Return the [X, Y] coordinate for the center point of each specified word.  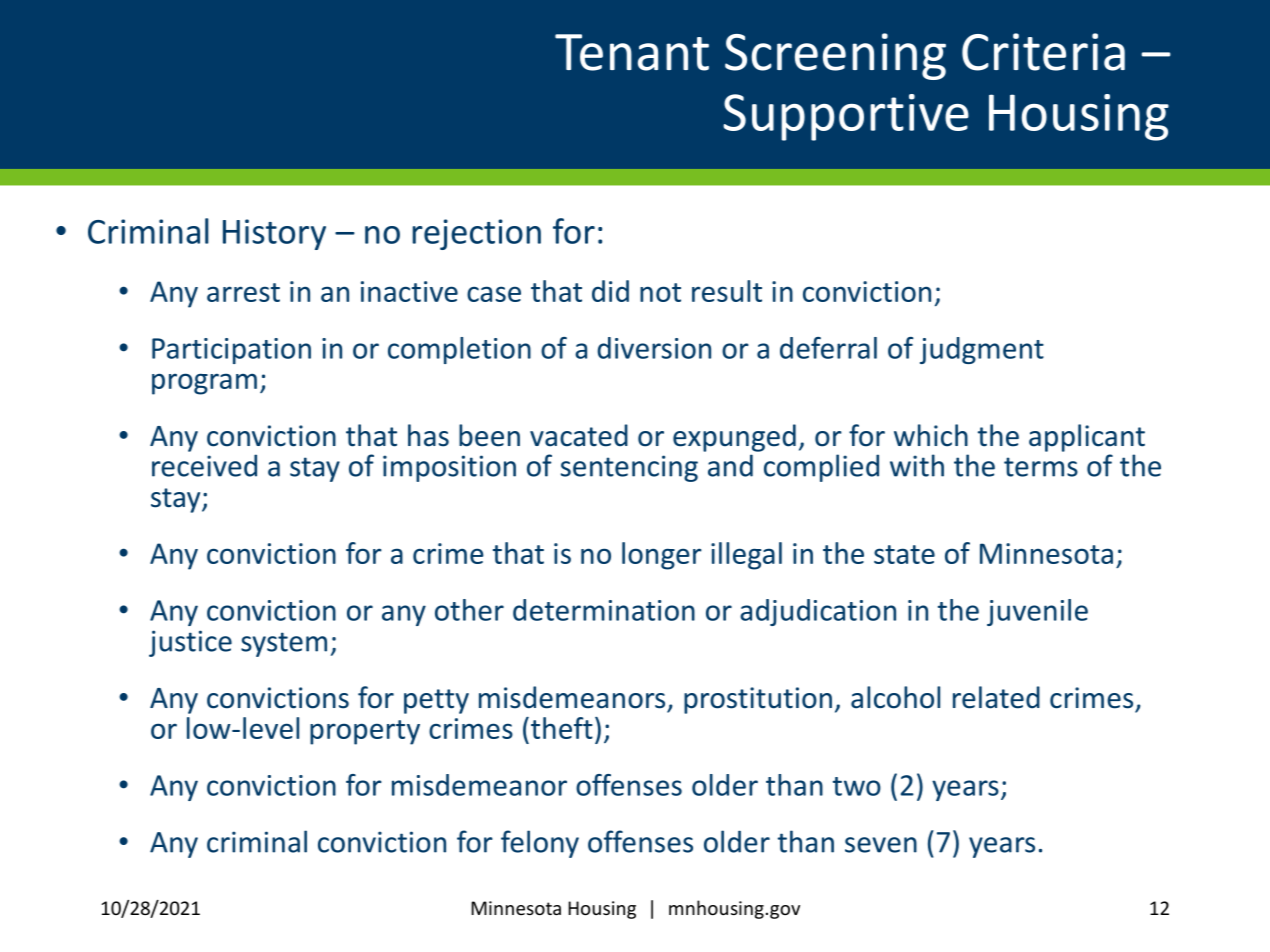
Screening [835, 56]
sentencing [629, 468]
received [204, 465]
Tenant [632, 52]
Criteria [1043, 52]
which [931, 435]
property [365, 732]
